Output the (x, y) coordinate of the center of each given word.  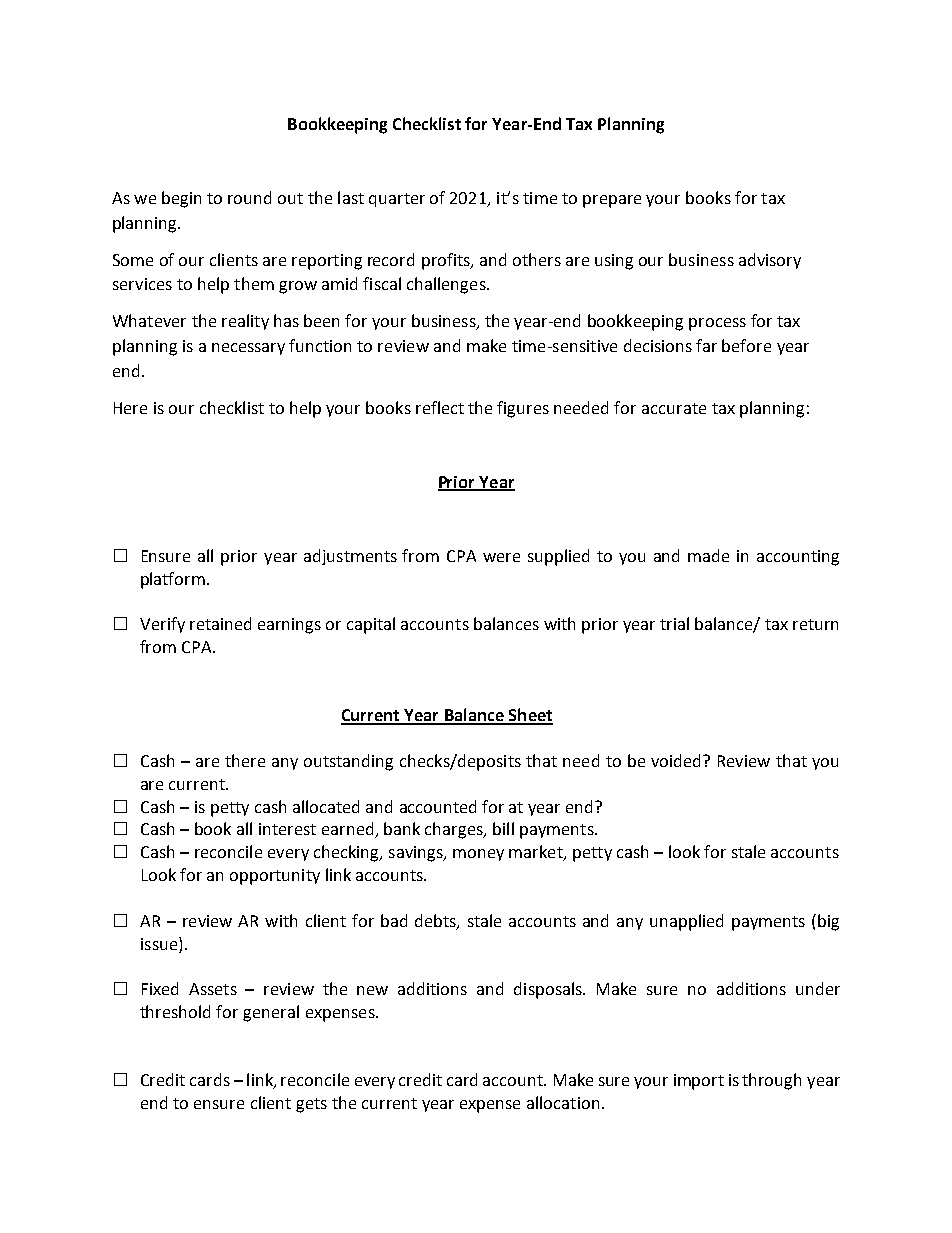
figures (523, 409)
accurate (674, 408)
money (478, 855)
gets (311, 1105)
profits (447, 261)
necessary (248, 349)
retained (220, 623)
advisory (770, 261)
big (828, 922)
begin (181, 199)
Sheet (530, 716)
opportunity (275, 877)
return (815, 624)
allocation (563, 1102)
